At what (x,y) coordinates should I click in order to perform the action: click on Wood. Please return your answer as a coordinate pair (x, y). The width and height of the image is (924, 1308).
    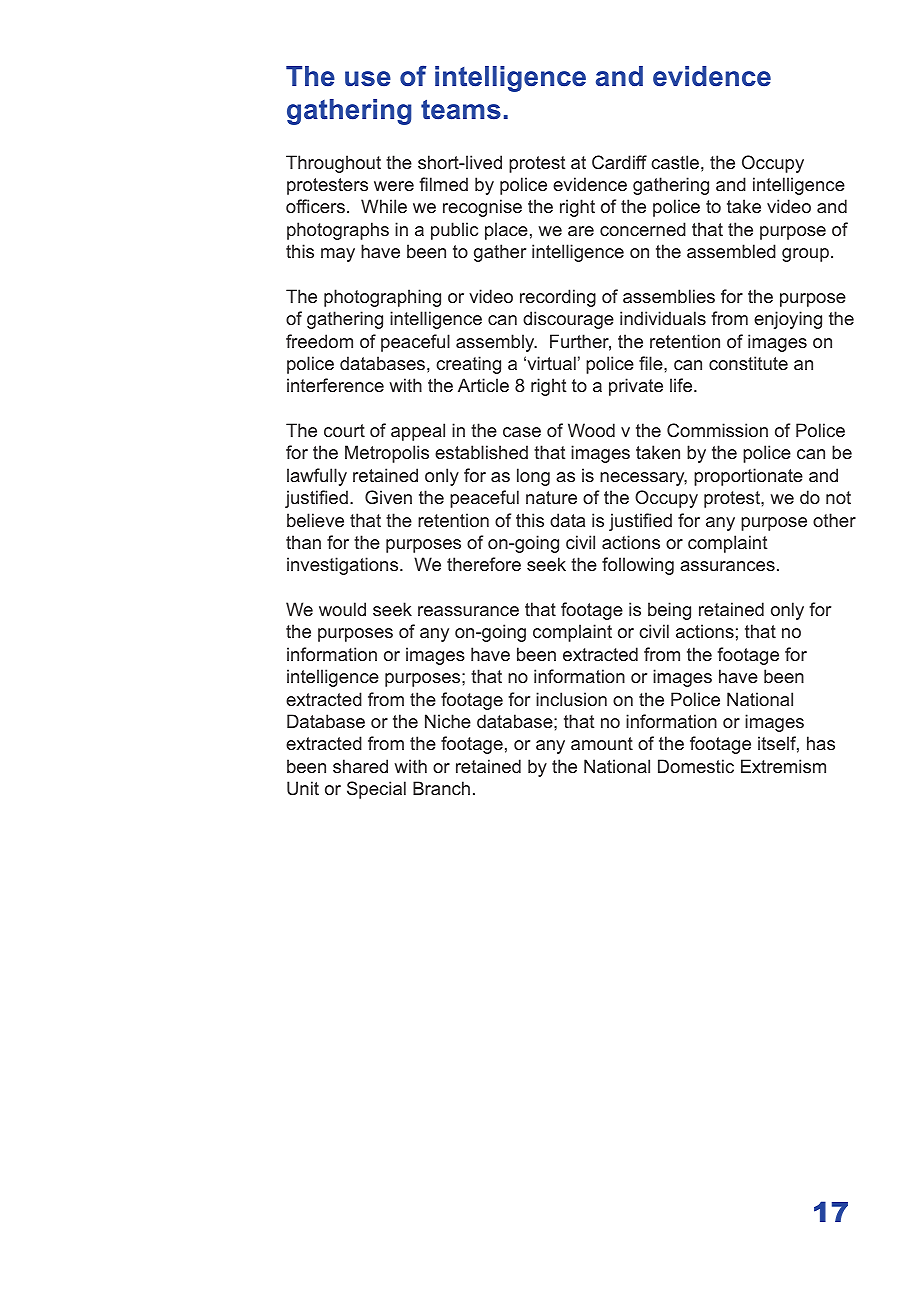
    Looking at the image, I should click on (591, 430).
